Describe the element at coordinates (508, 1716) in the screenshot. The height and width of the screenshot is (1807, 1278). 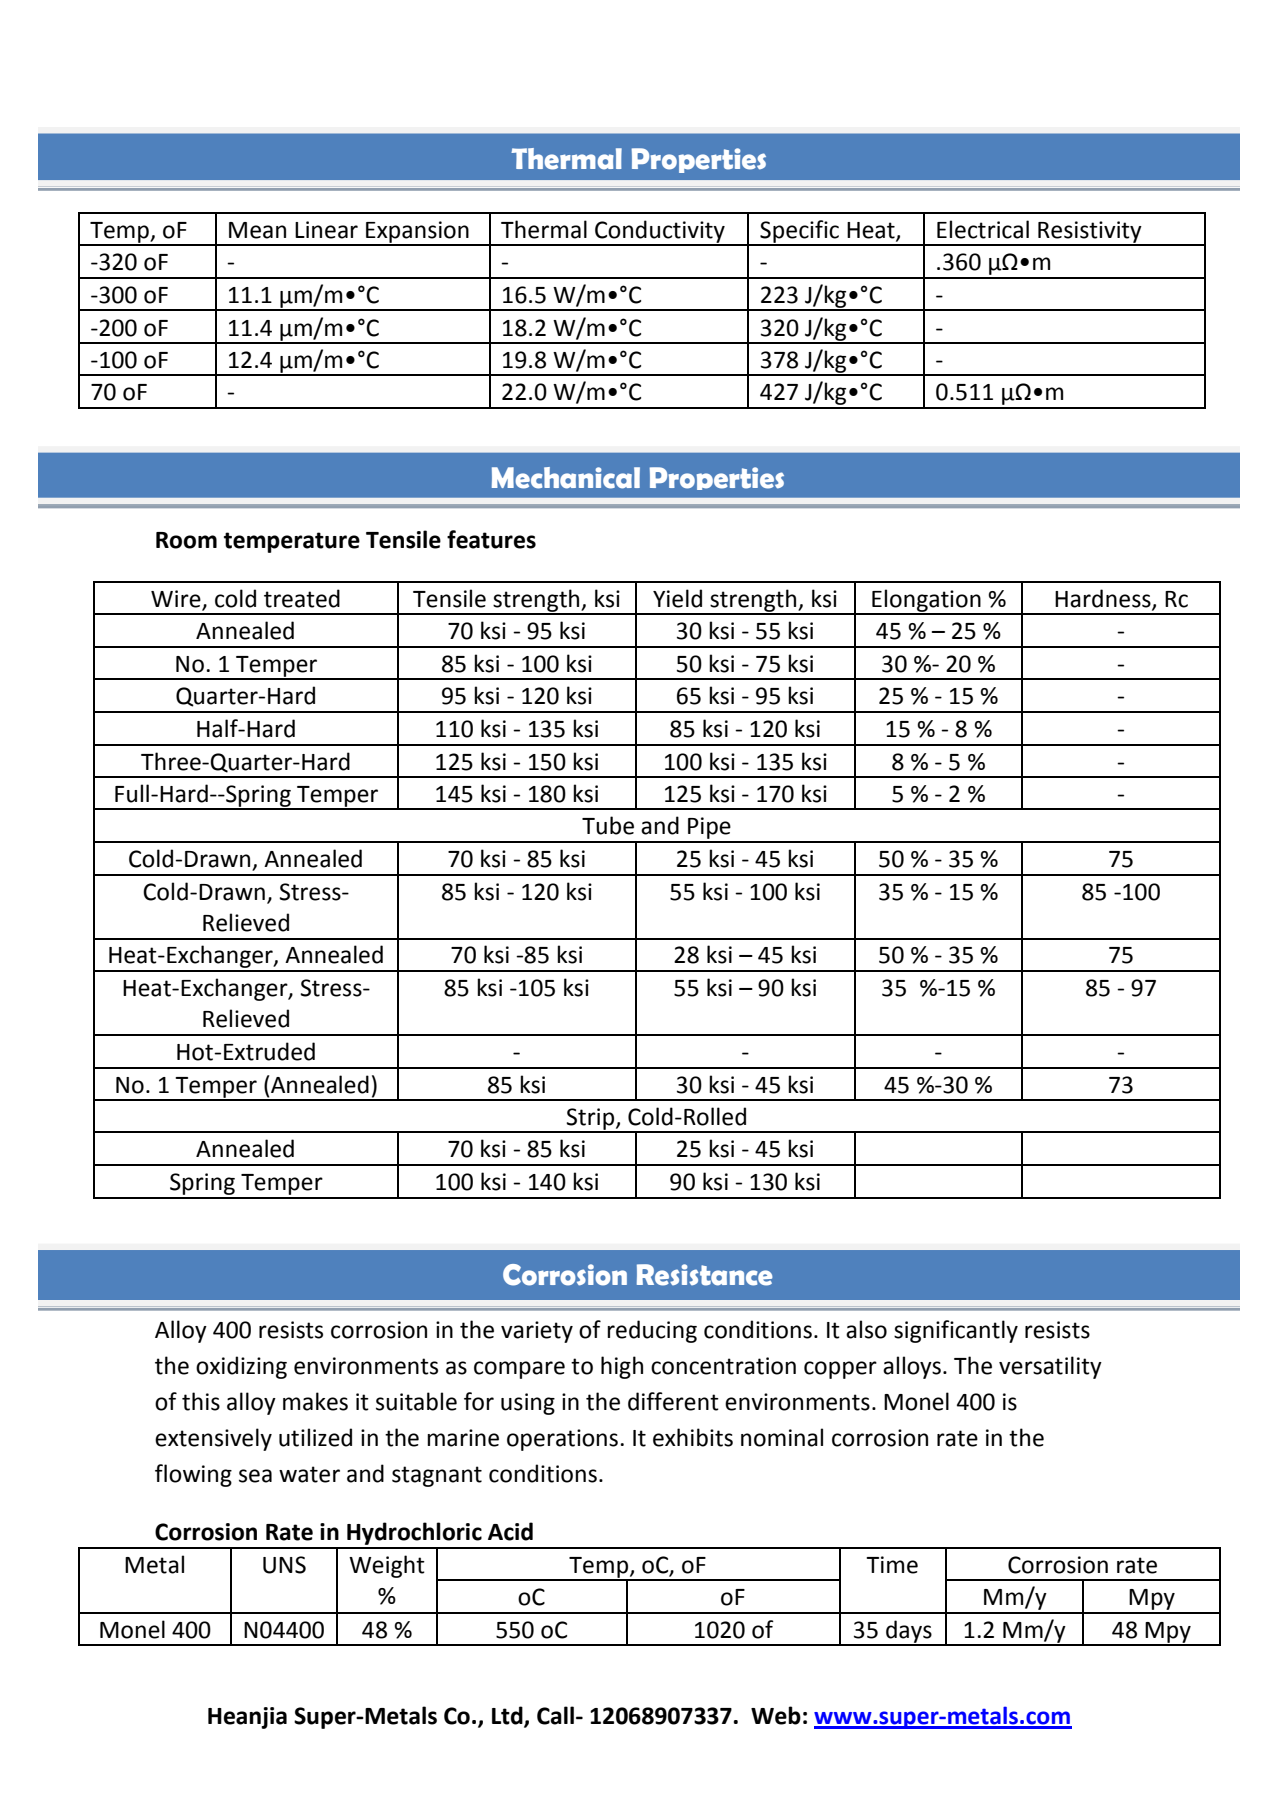
I see `Ltd` at that location.
